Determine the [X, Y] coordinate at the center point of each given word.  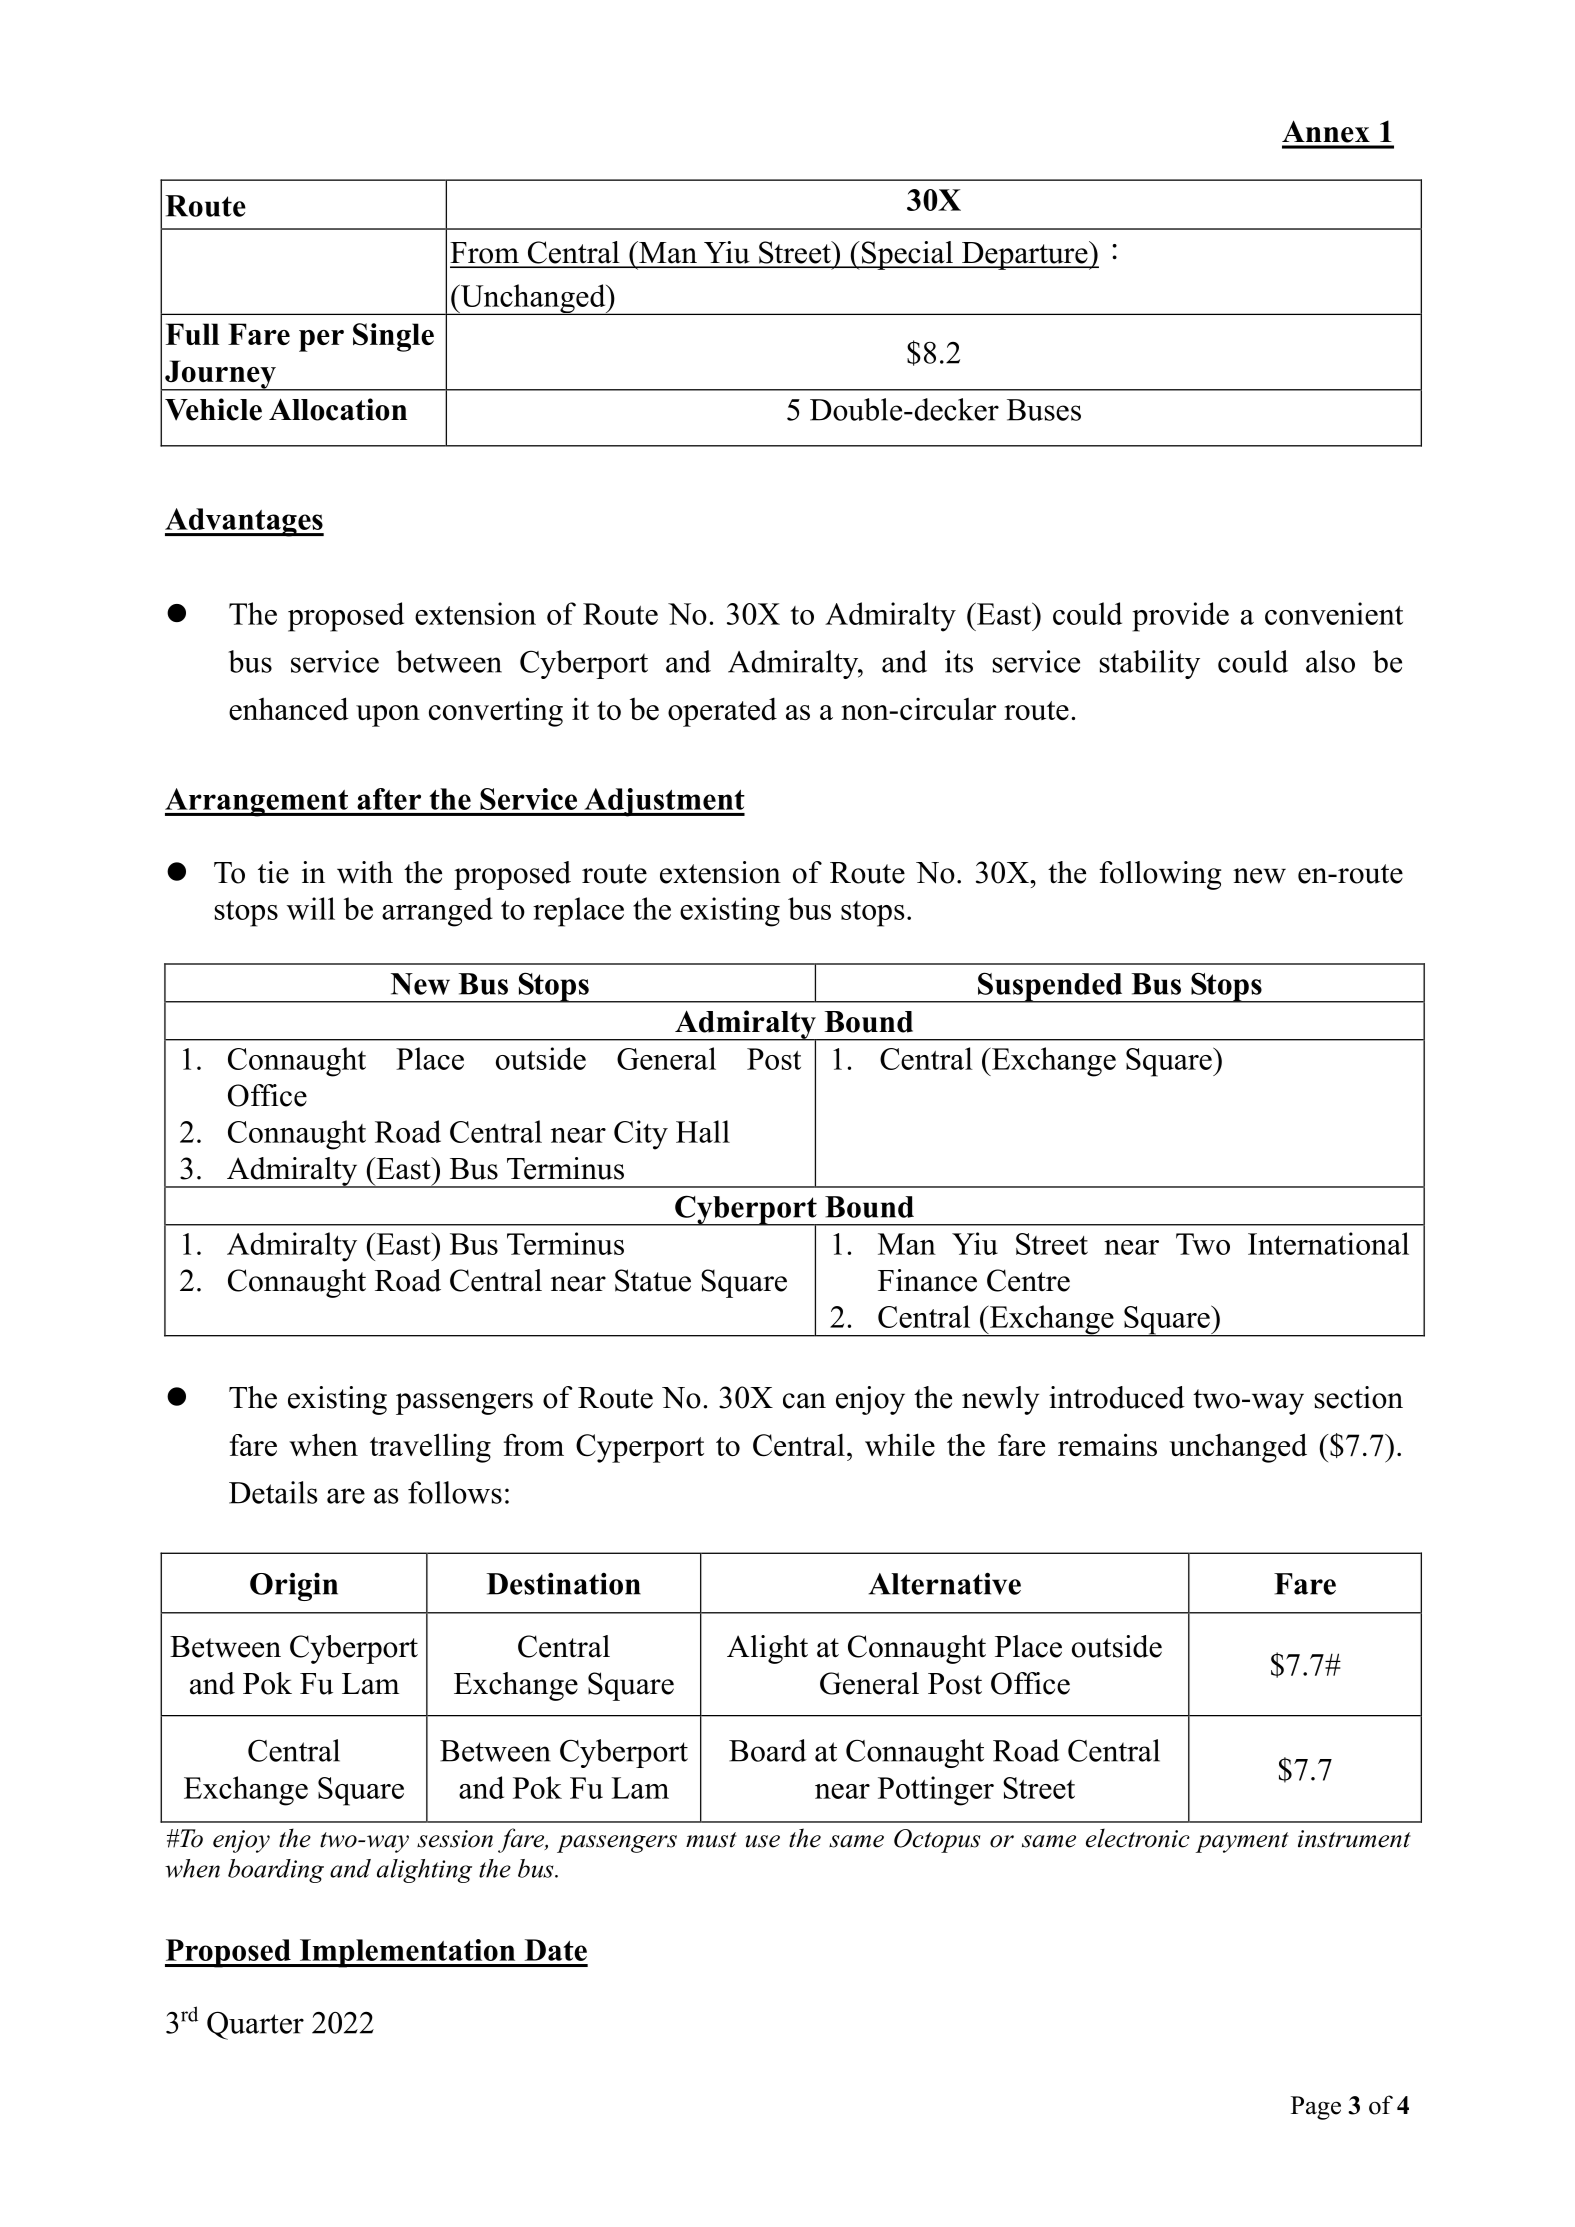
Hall [703, 1131]
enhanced [289, 708]
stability [1150, 664]
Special [907, 255]
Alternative [944, 1583]
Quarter [255, 2025]
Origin [294, 1586]
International [1328, 1243]
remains [1107, 1444]
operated [722, 712]
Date [556, 1950]
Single [393, 337]
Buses [1044, 410]
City [641, 1135]
